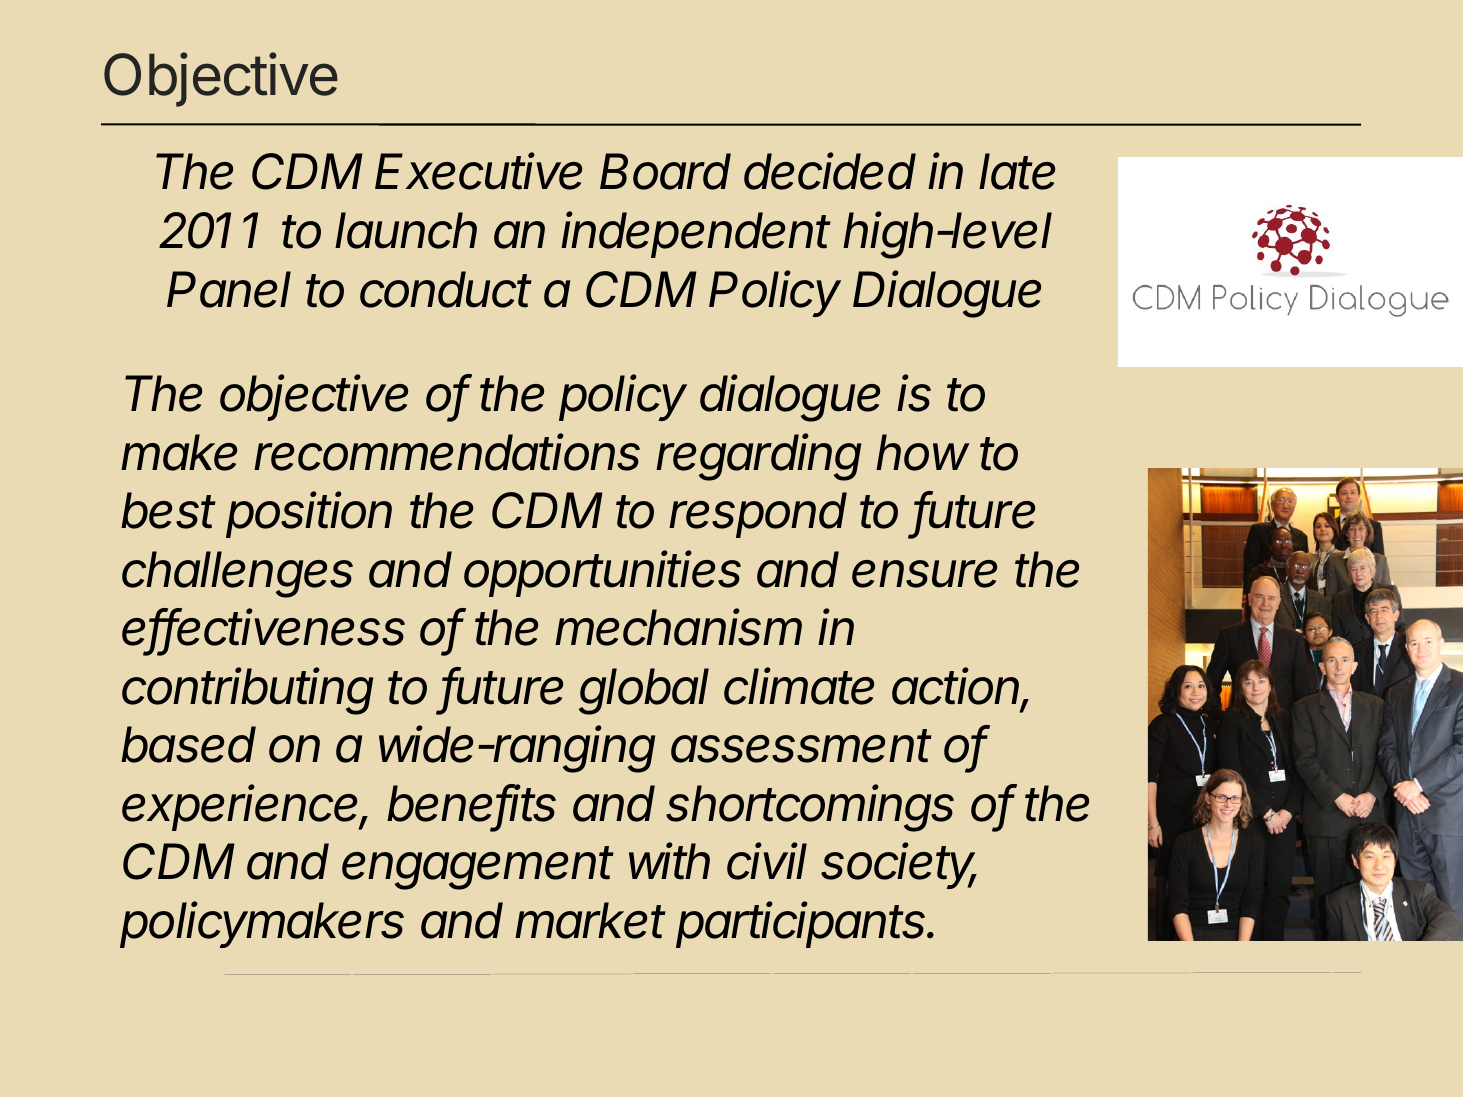 The height and width of the screenshot is (1097, 1463). What do you see at coordinates (229, 289) in the screenshot?
I see `Panel` at bounding box center [229, 289].
